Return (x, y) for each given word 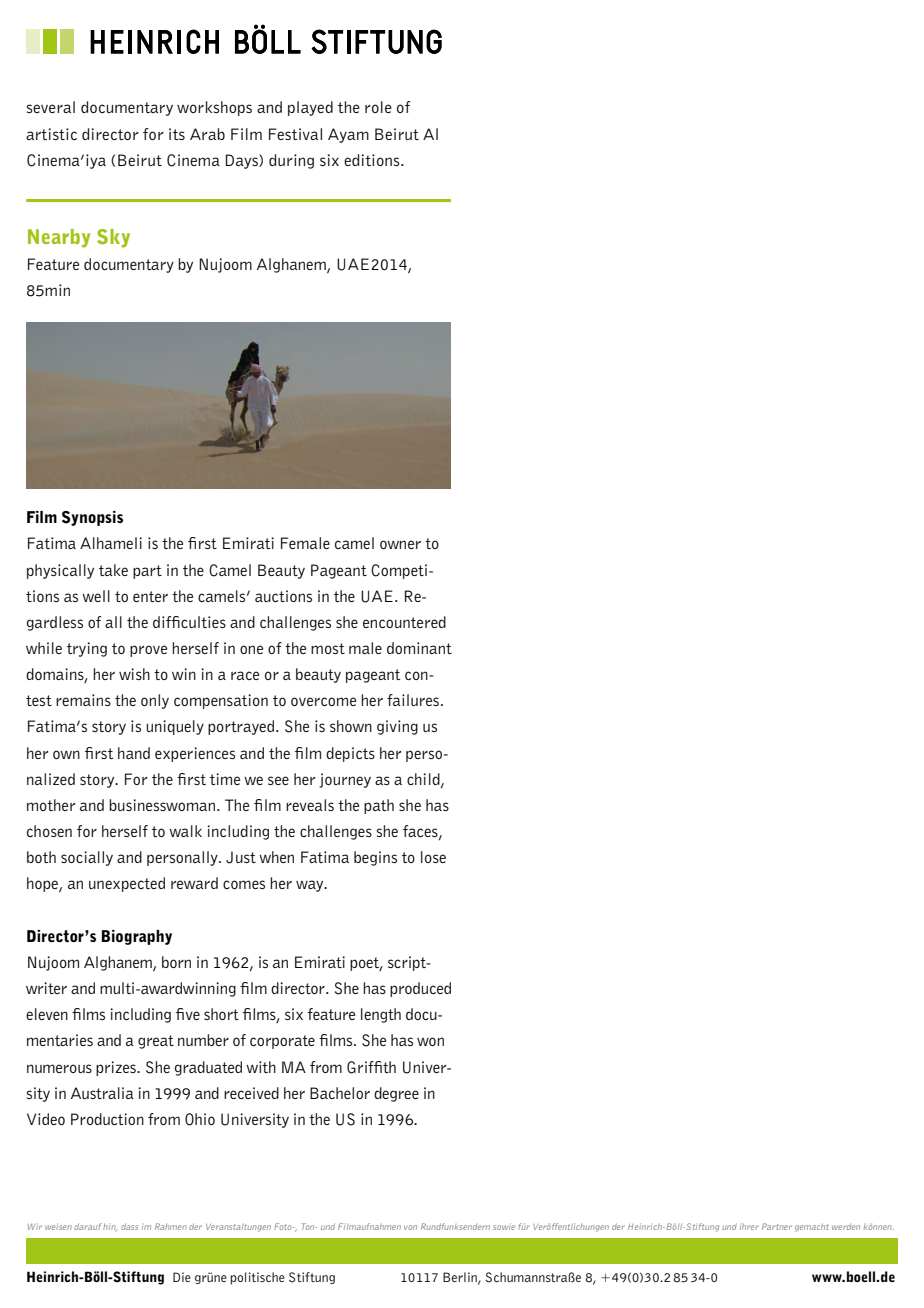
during (291, 161)
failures (413, 700)
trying (87, 649)
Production (107, 1119)
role (378, 107)
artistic (51, 134)
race (245, 675)
